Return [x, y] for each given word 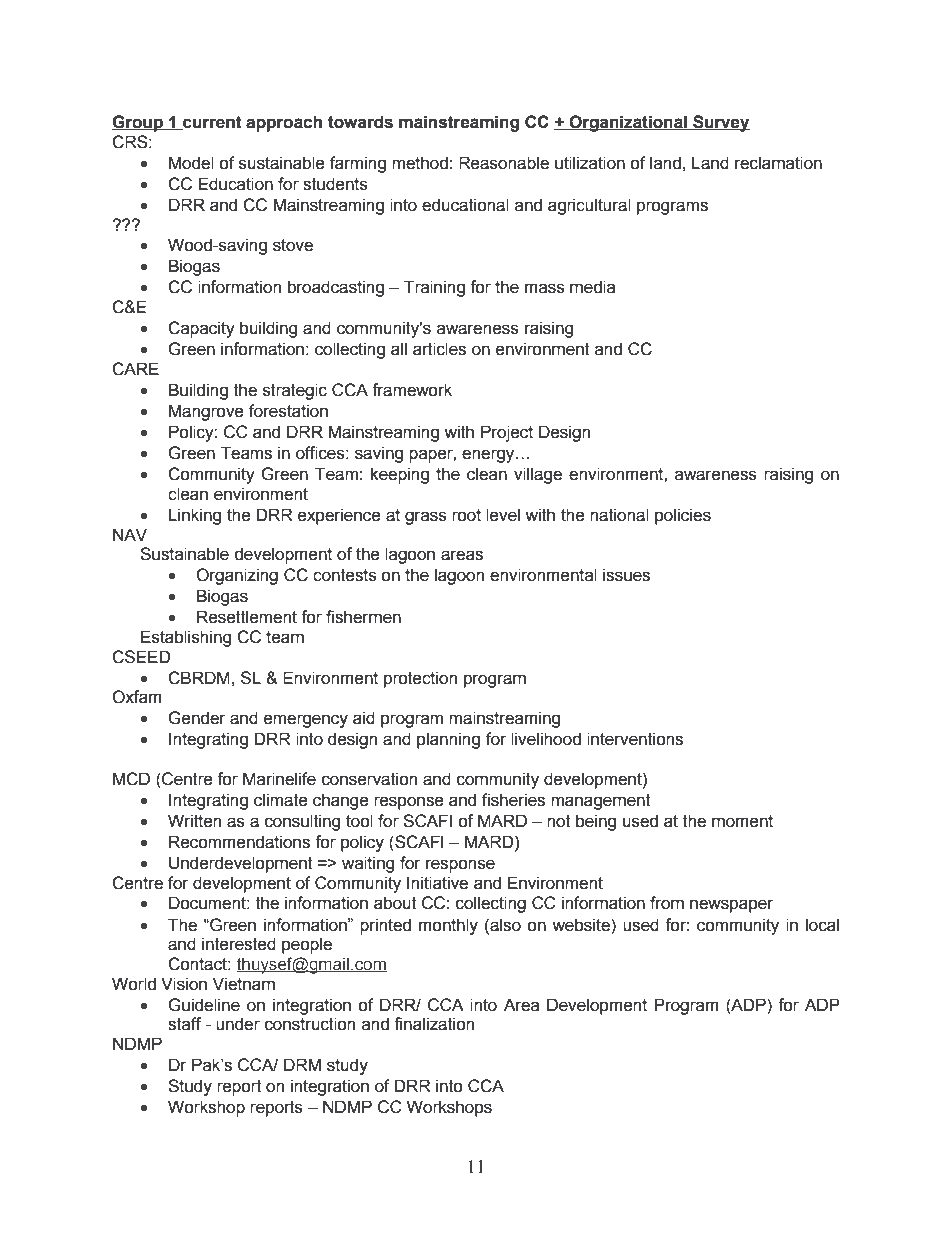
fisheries [513, 800]
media [592, 287]
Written [194, 821]
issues [626, 575]
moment [742, 821]
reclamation [778, 163]
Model [191, 163]
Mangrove [206, 412]
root [466, 515]
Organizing [237, 576]
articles [439, 349]
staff [184, 1024]
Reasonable [504, 163]
